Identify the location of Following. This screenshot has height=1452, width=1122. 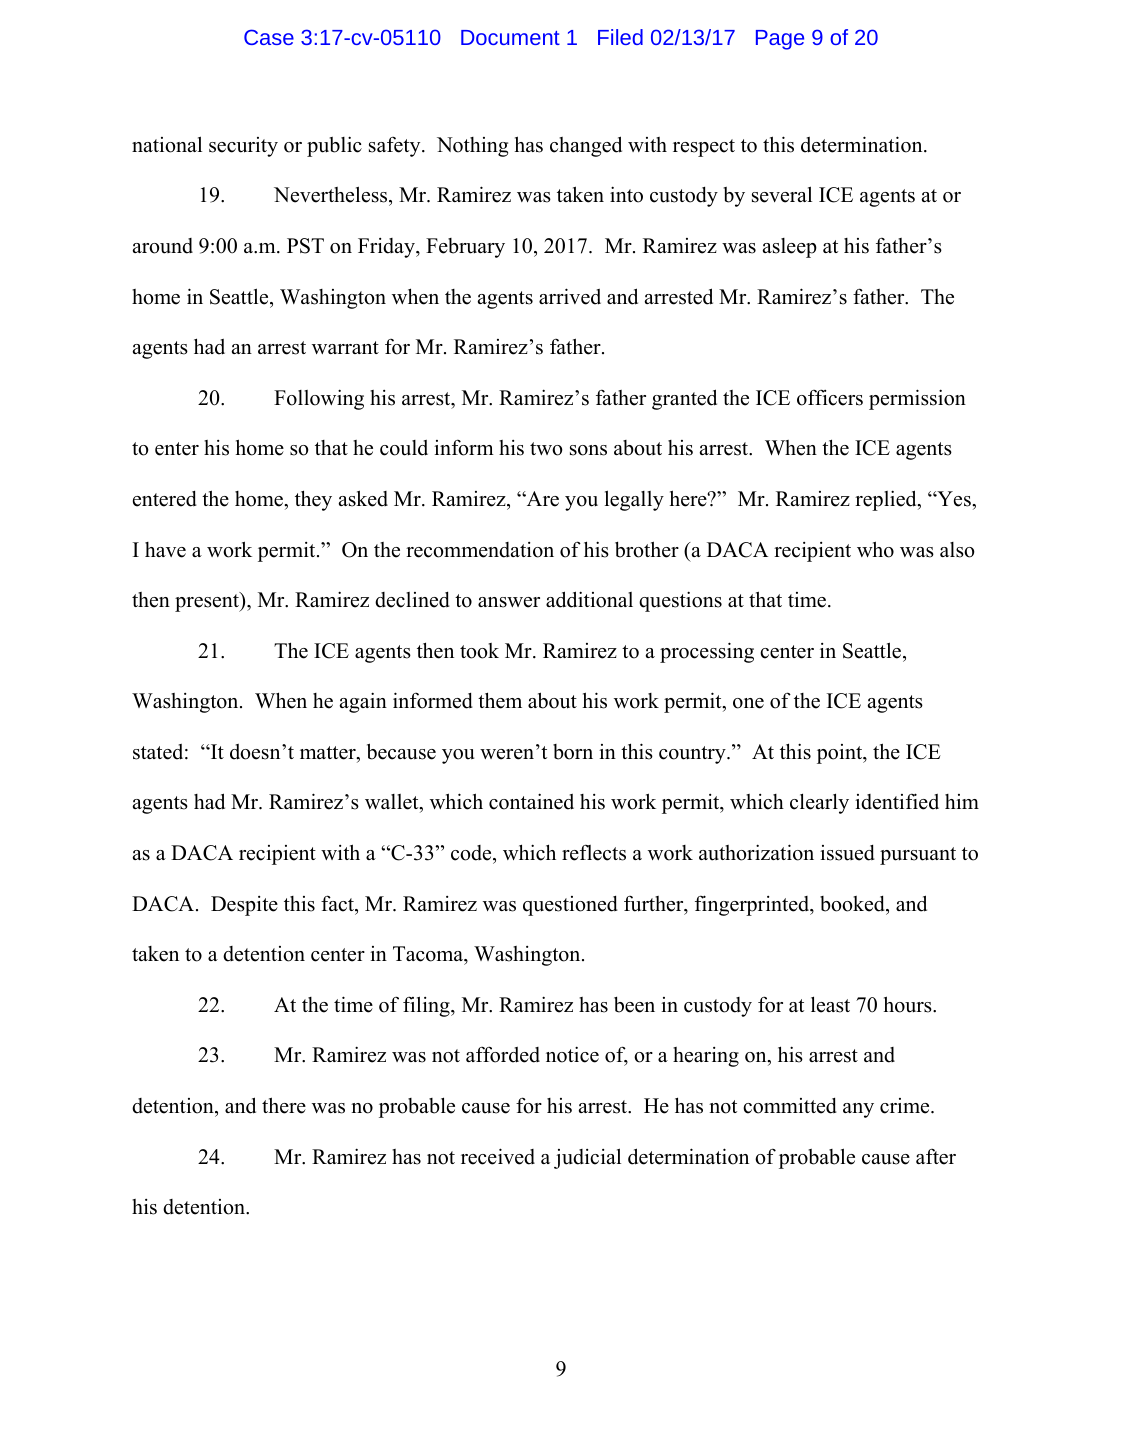
(319, 399).
